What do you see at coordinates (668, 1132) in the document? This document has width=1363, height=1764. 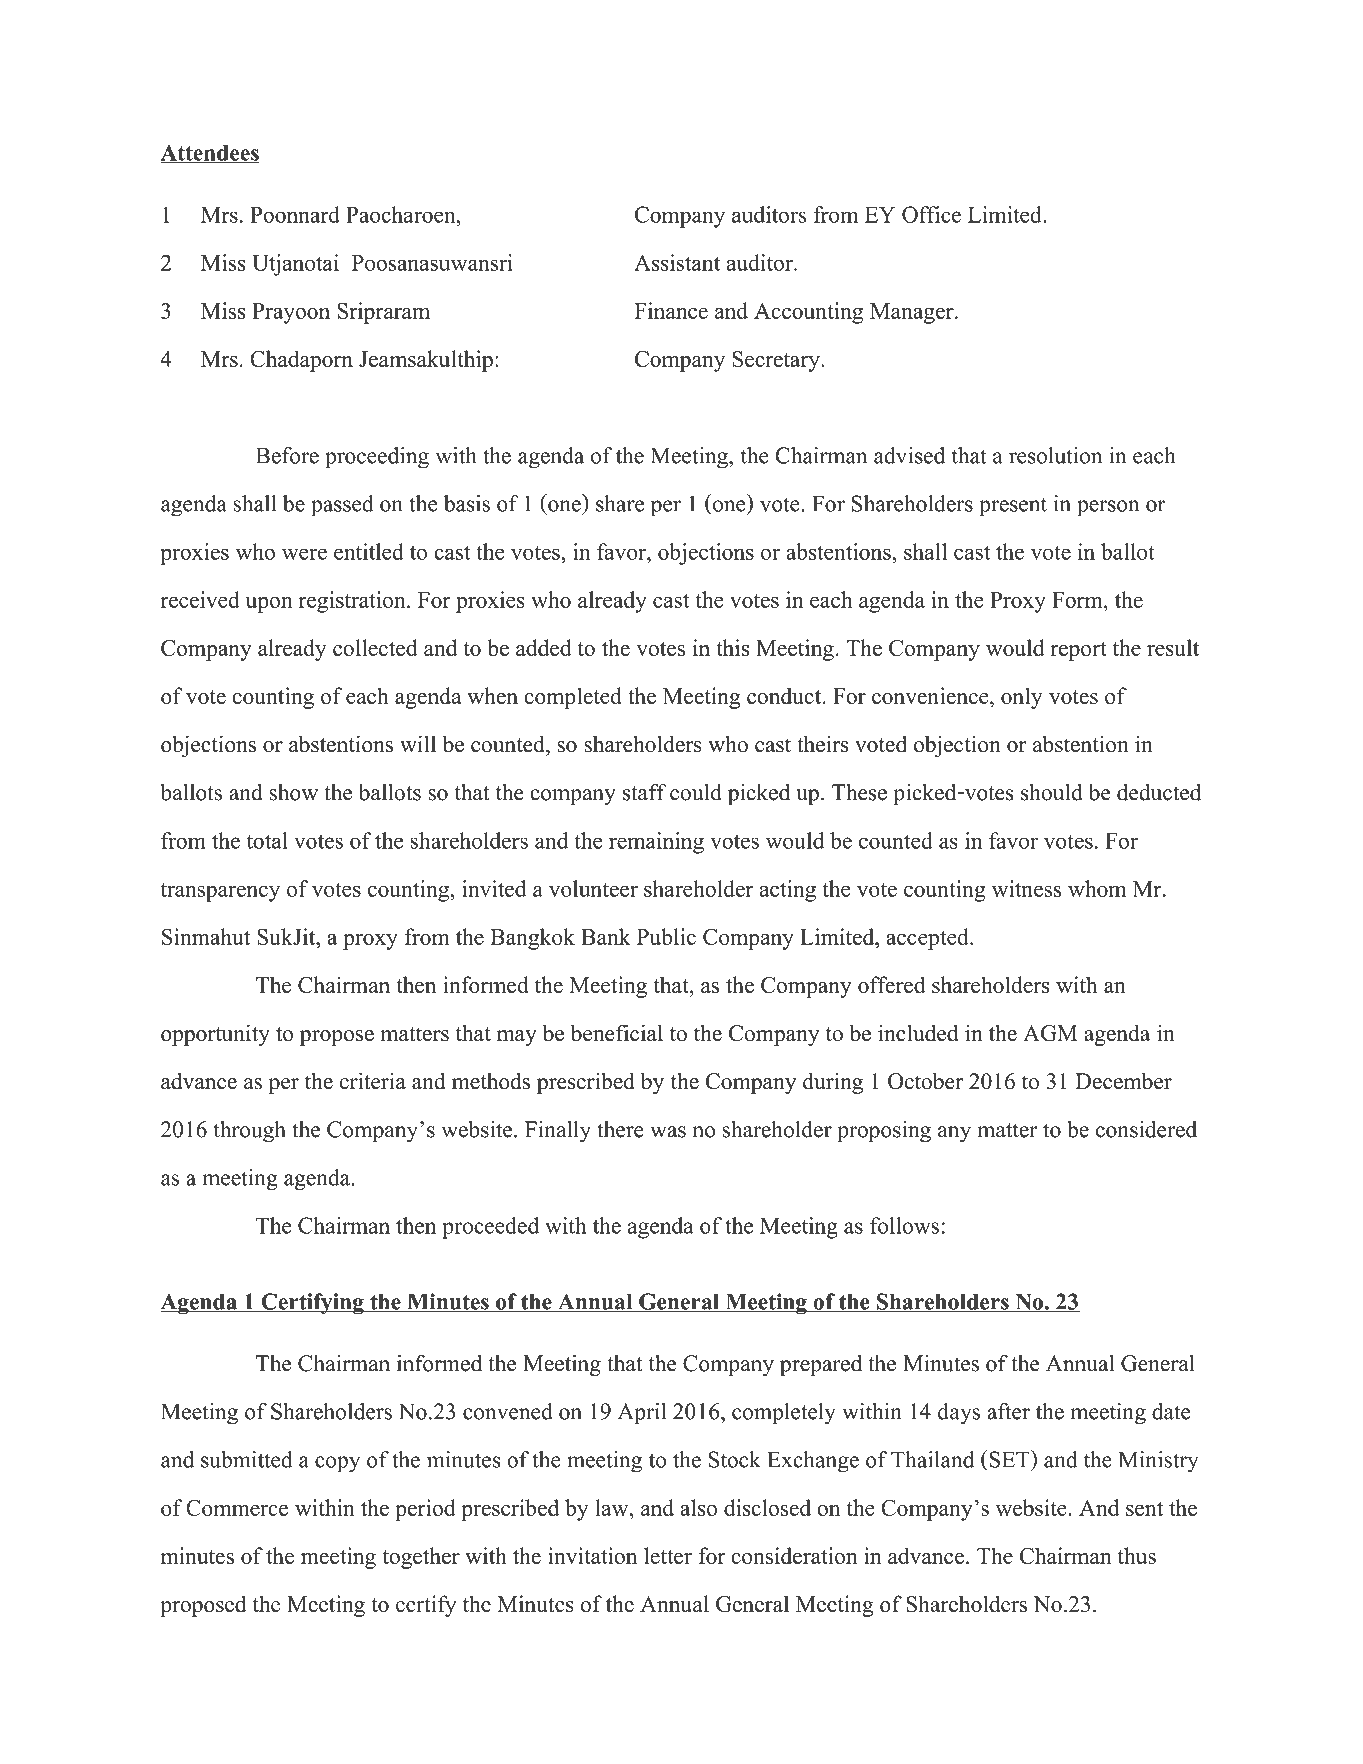 I see `was` at bounding box center [668, 1132].
